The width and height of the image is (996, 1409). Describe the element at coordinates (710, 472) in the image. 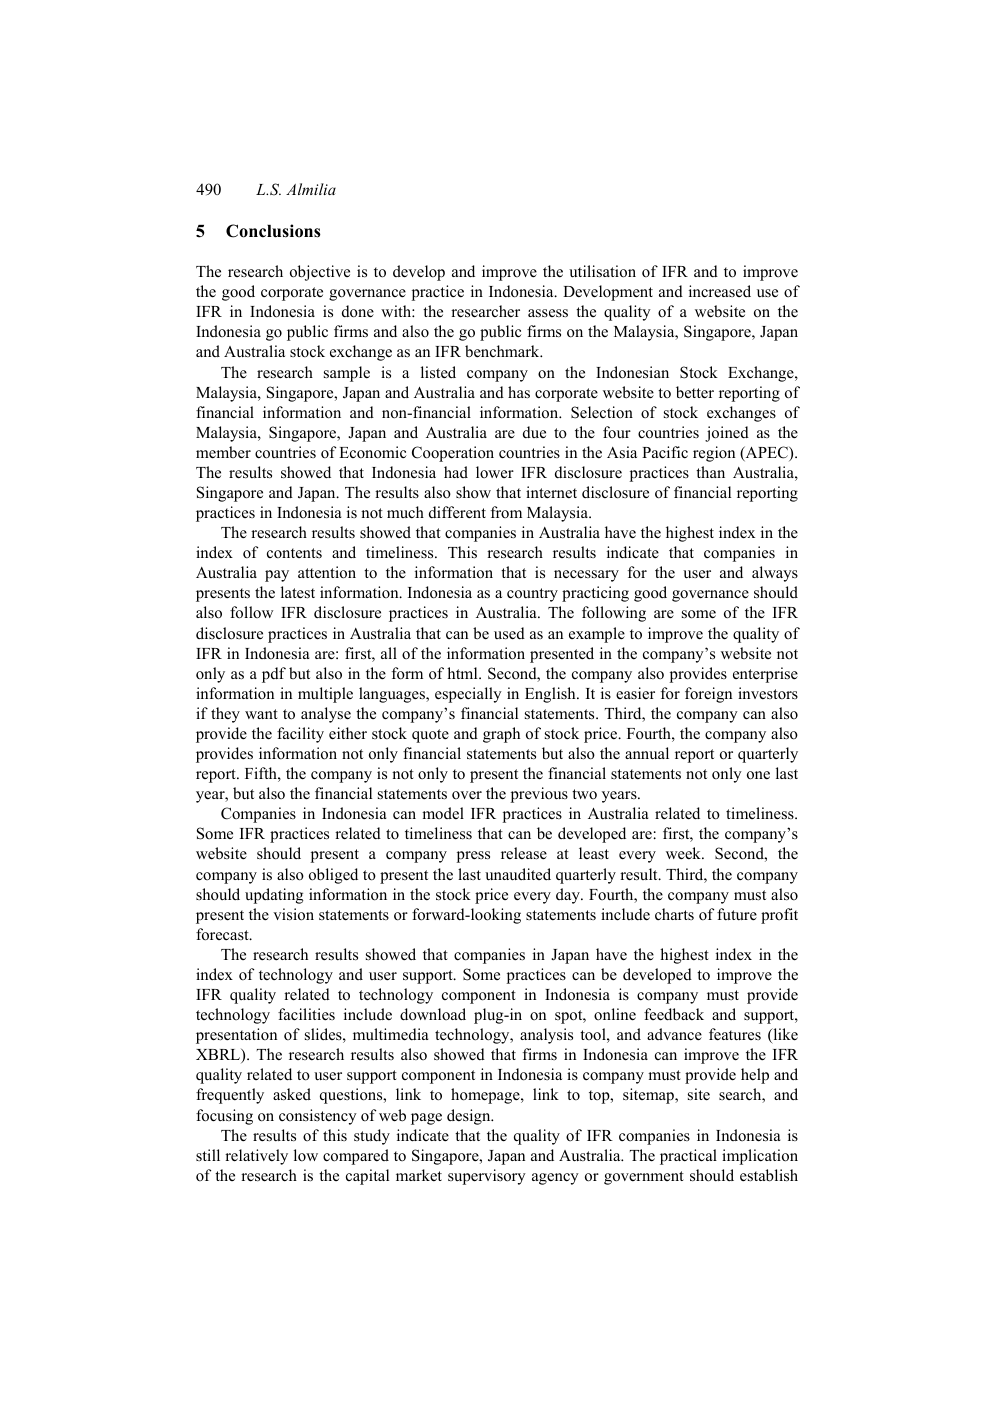

I see `than` at that location.
